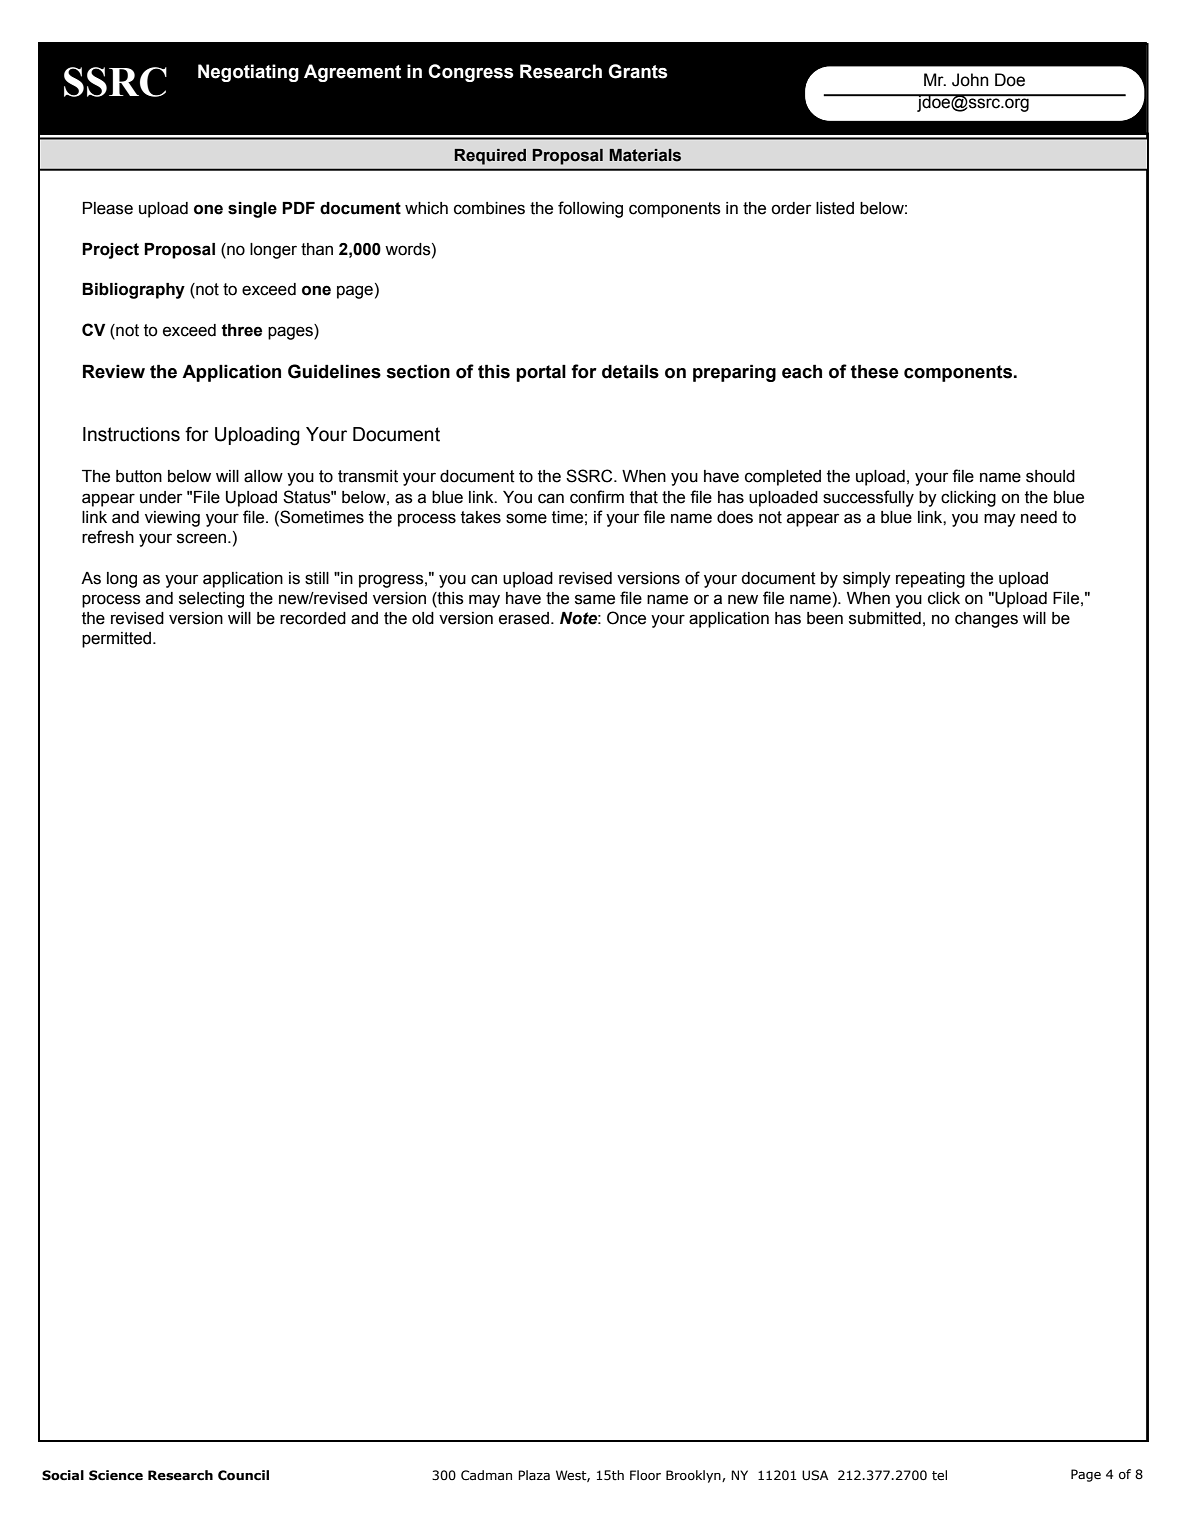  I want to click on Required, so click(490, 157).
